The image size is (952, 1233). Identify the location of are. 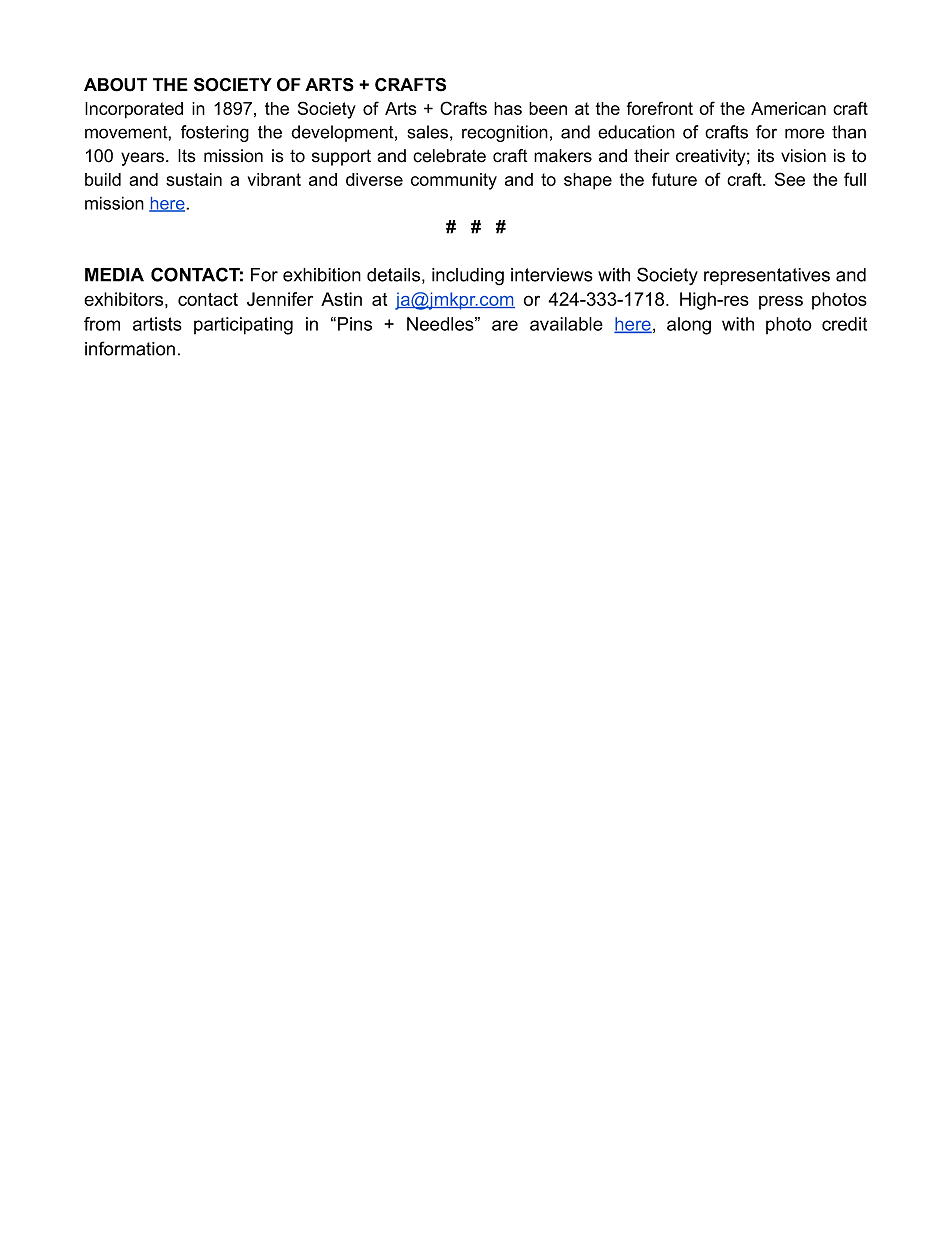
(505, 325).
